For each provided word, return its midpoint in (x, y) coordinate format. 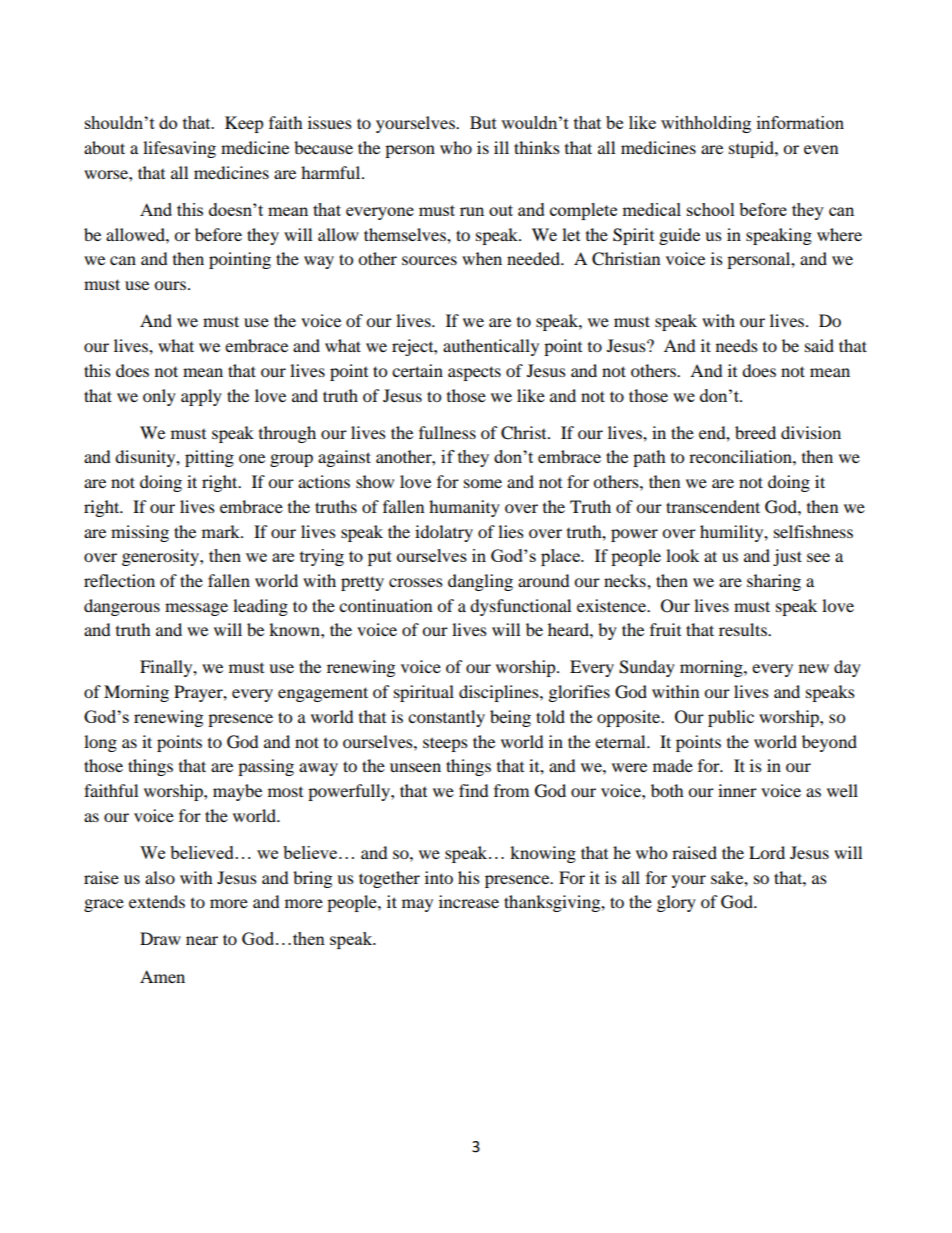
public (731, 718)
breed (755, 432)
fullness (447, 432)
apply (201, 397)
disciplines (500, 693)
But (483, 122)
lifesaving (179, 149)
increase (469, 901)
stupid (752, 149)
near (202, 940)
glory (676, 903)
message (196, 609)
